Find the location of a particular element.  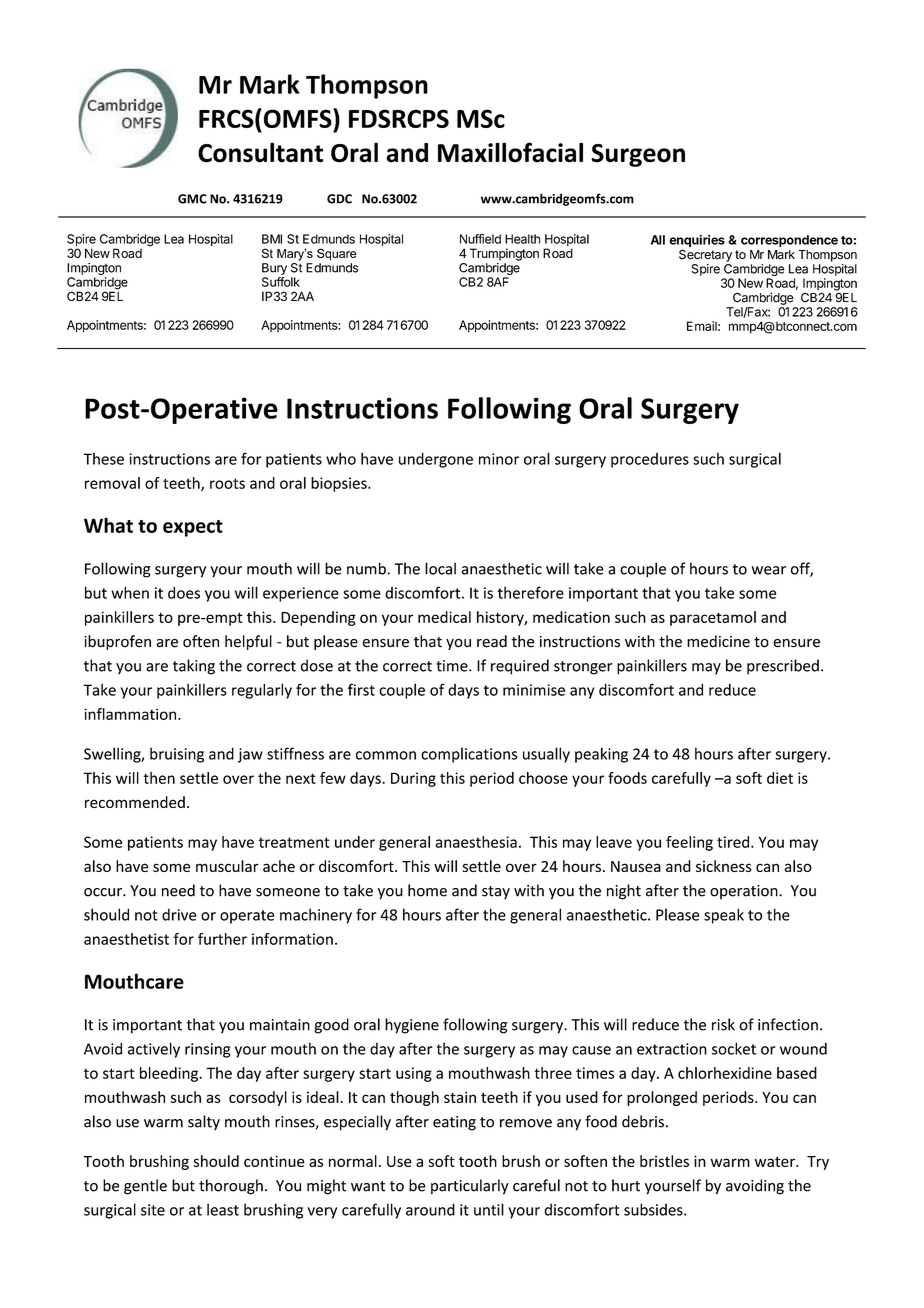

risk is located at coordinates (723, 1024).
